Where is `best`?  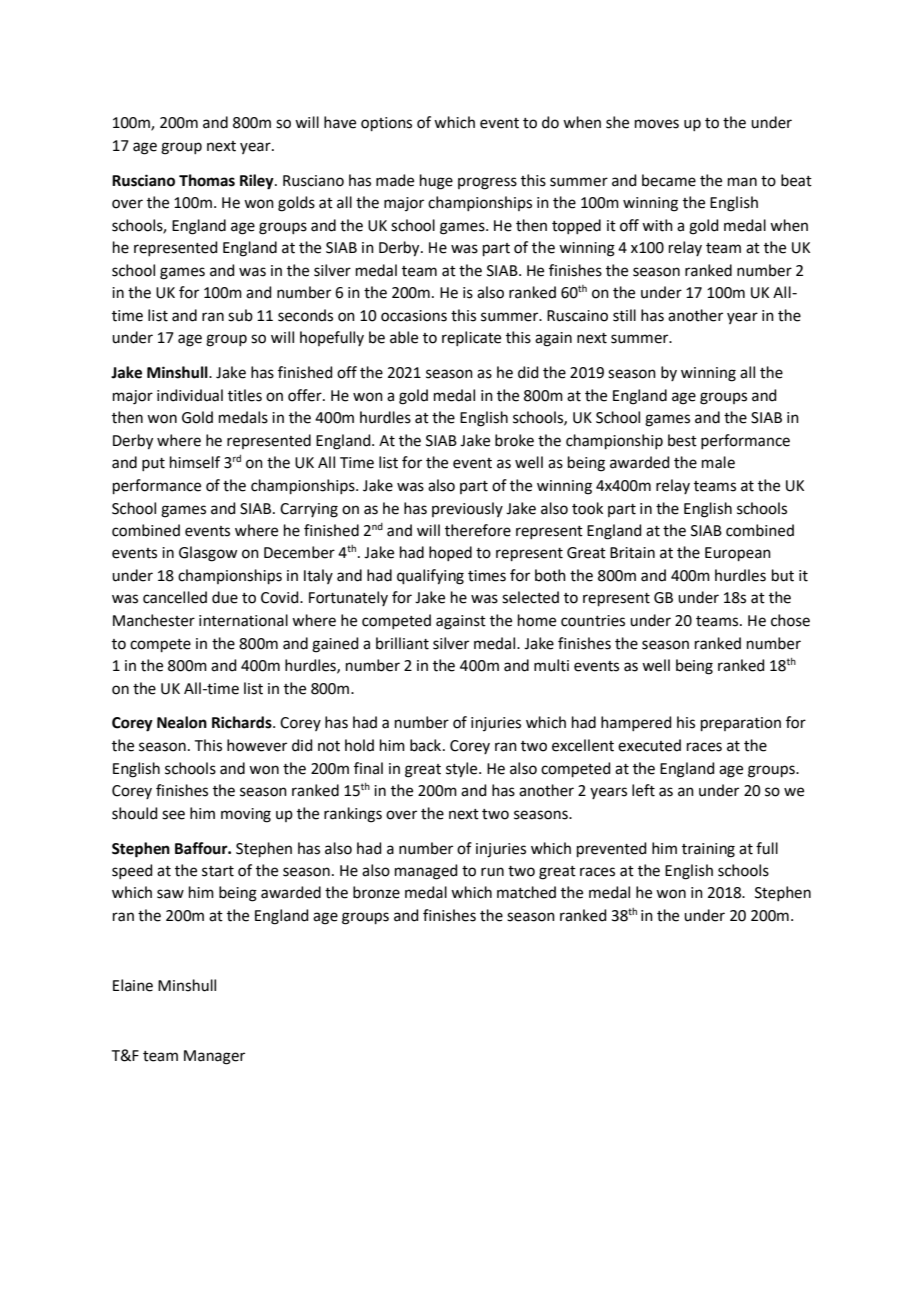
best is located at coordinates (682, 440).
